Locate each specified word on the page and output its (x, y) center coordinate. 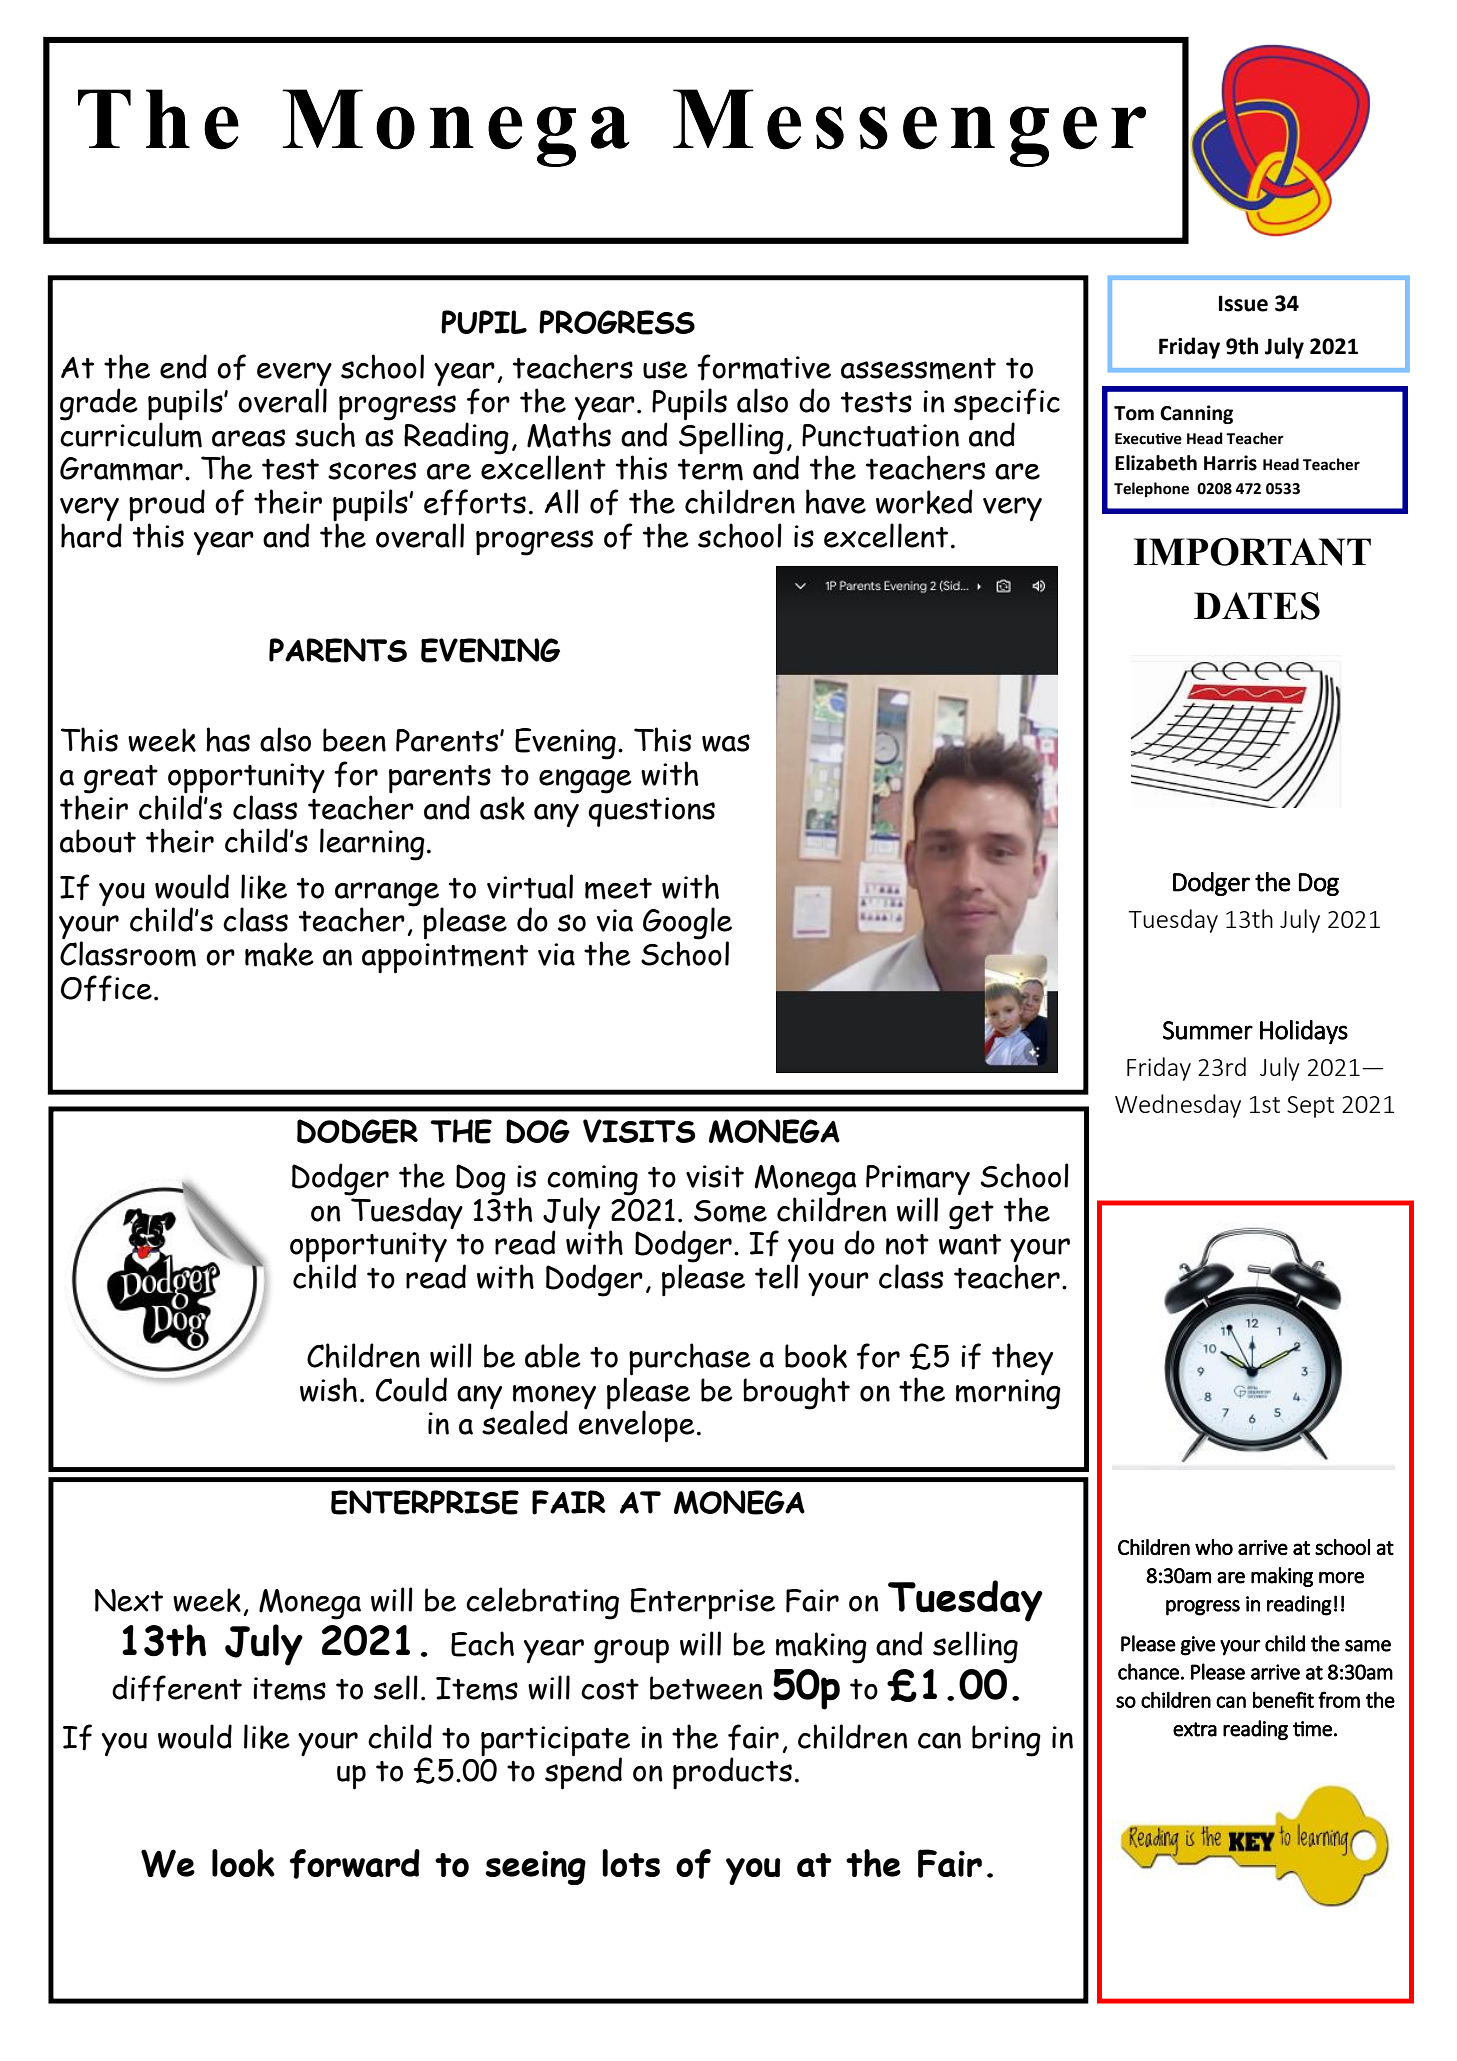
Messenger (909, 128)
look (243, 1863)
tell (776, 1275)
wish (328, 1389)
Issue (1243, 303)
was (726, 743)
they (1022, 1359)
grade (99, 404)
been (354, 740)
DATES (1257, 606)
